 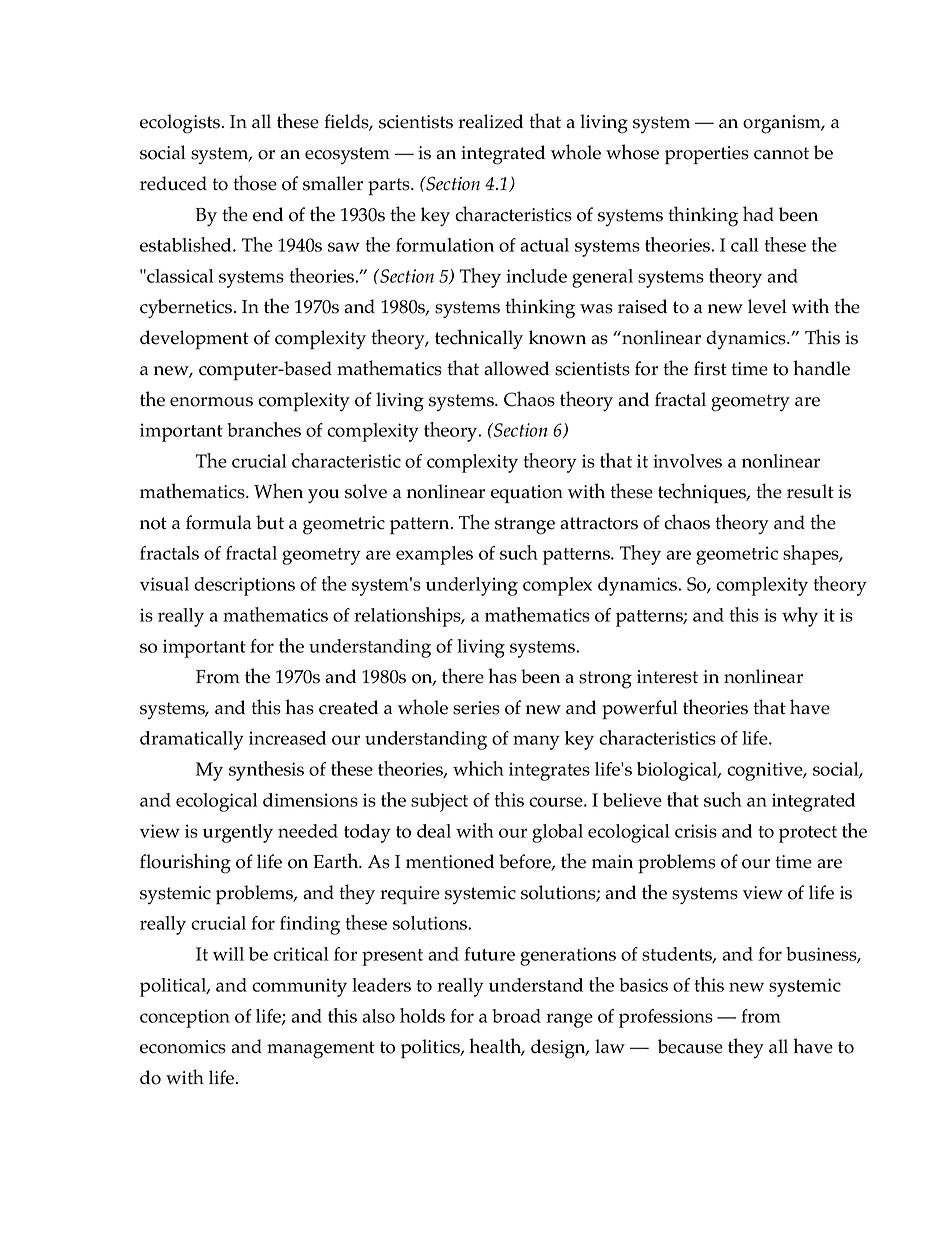 I want to click on those, so click(x=255, y=183).
